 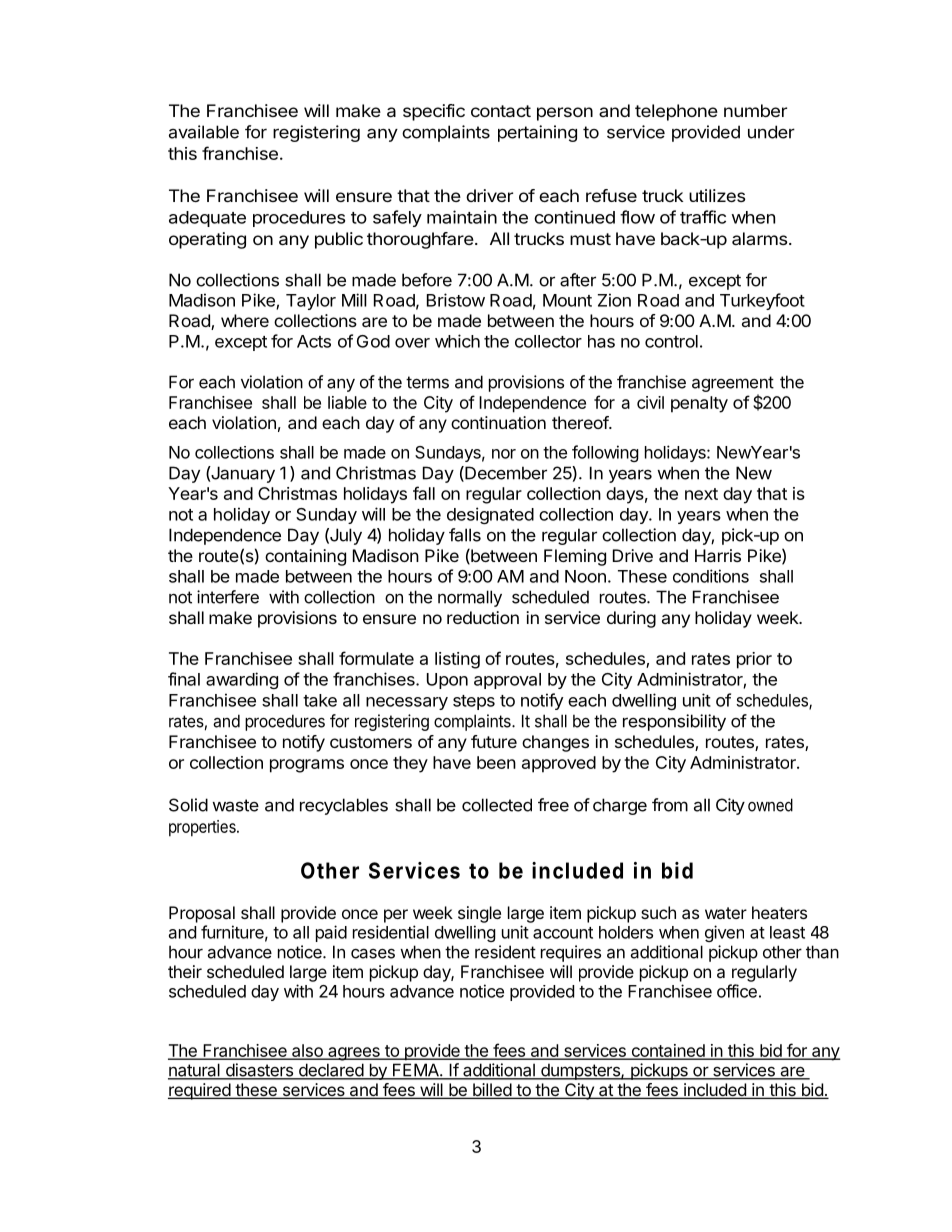 I want to click on interfere, so click(x=228, y=597).
